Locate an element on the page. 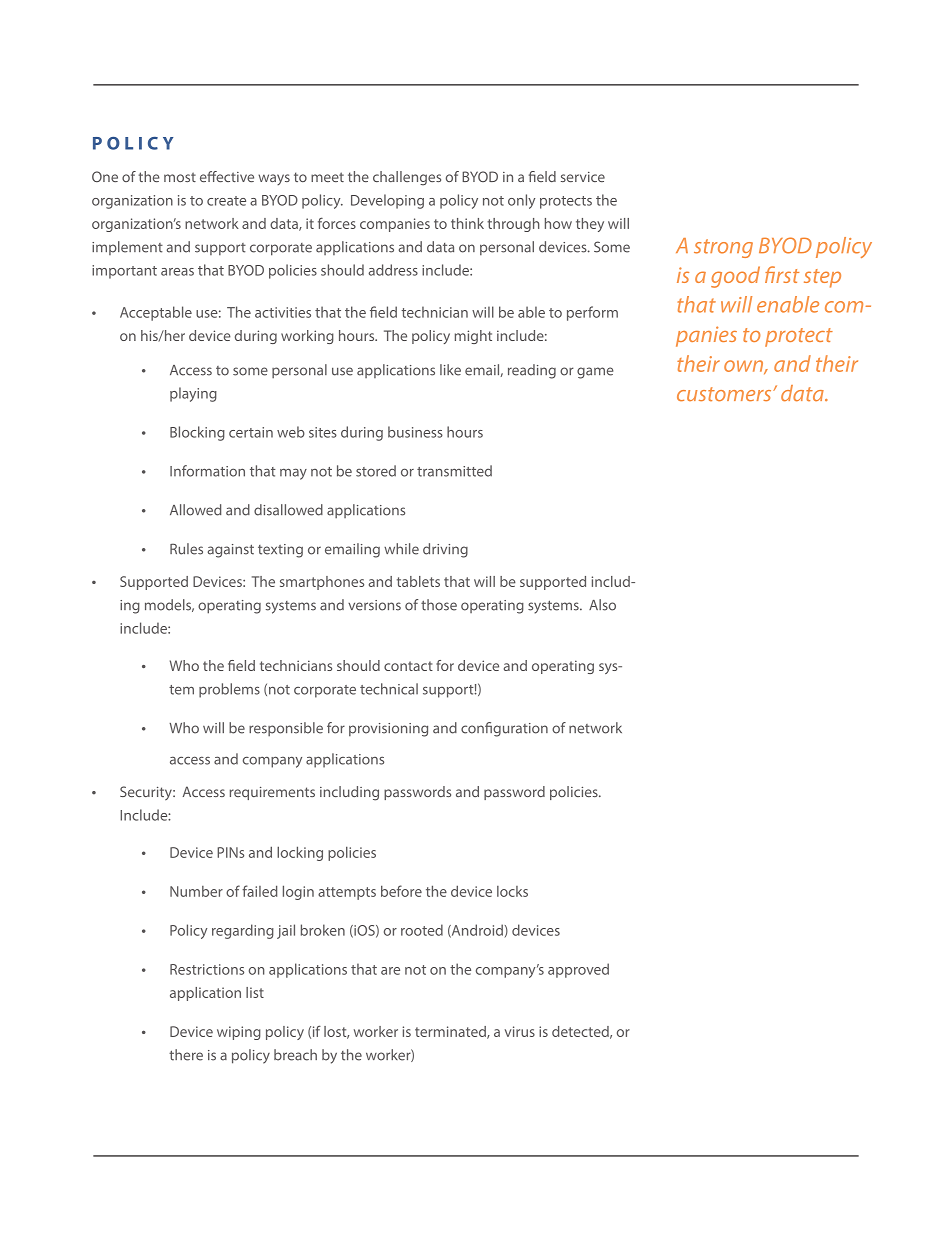 Image resolution: width=952 pixels, height=1233 pixels. customers is located at coordinates (725, 394).
